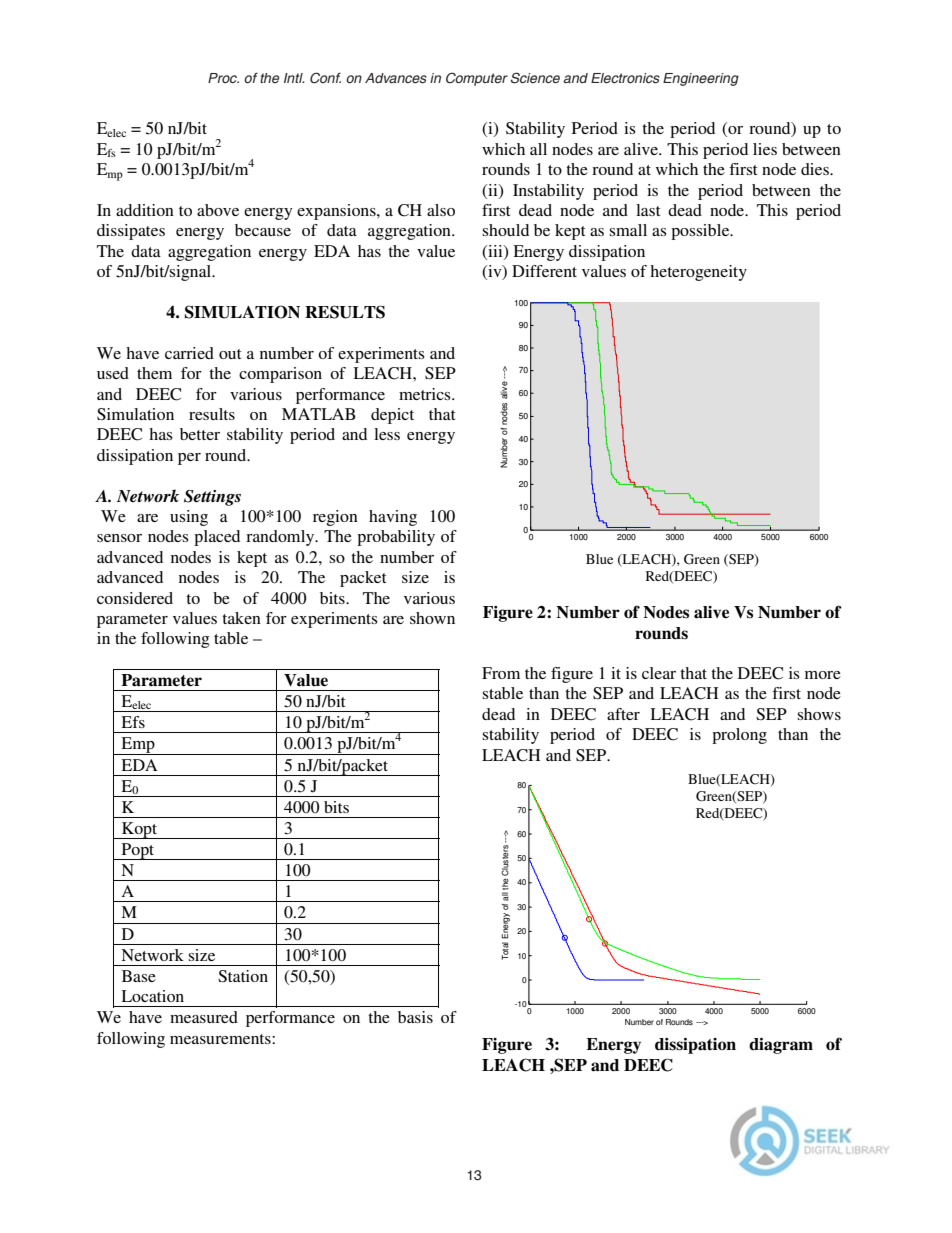 The image size is (952, 1233). I want to click on diagram, so click(781, 1046).
